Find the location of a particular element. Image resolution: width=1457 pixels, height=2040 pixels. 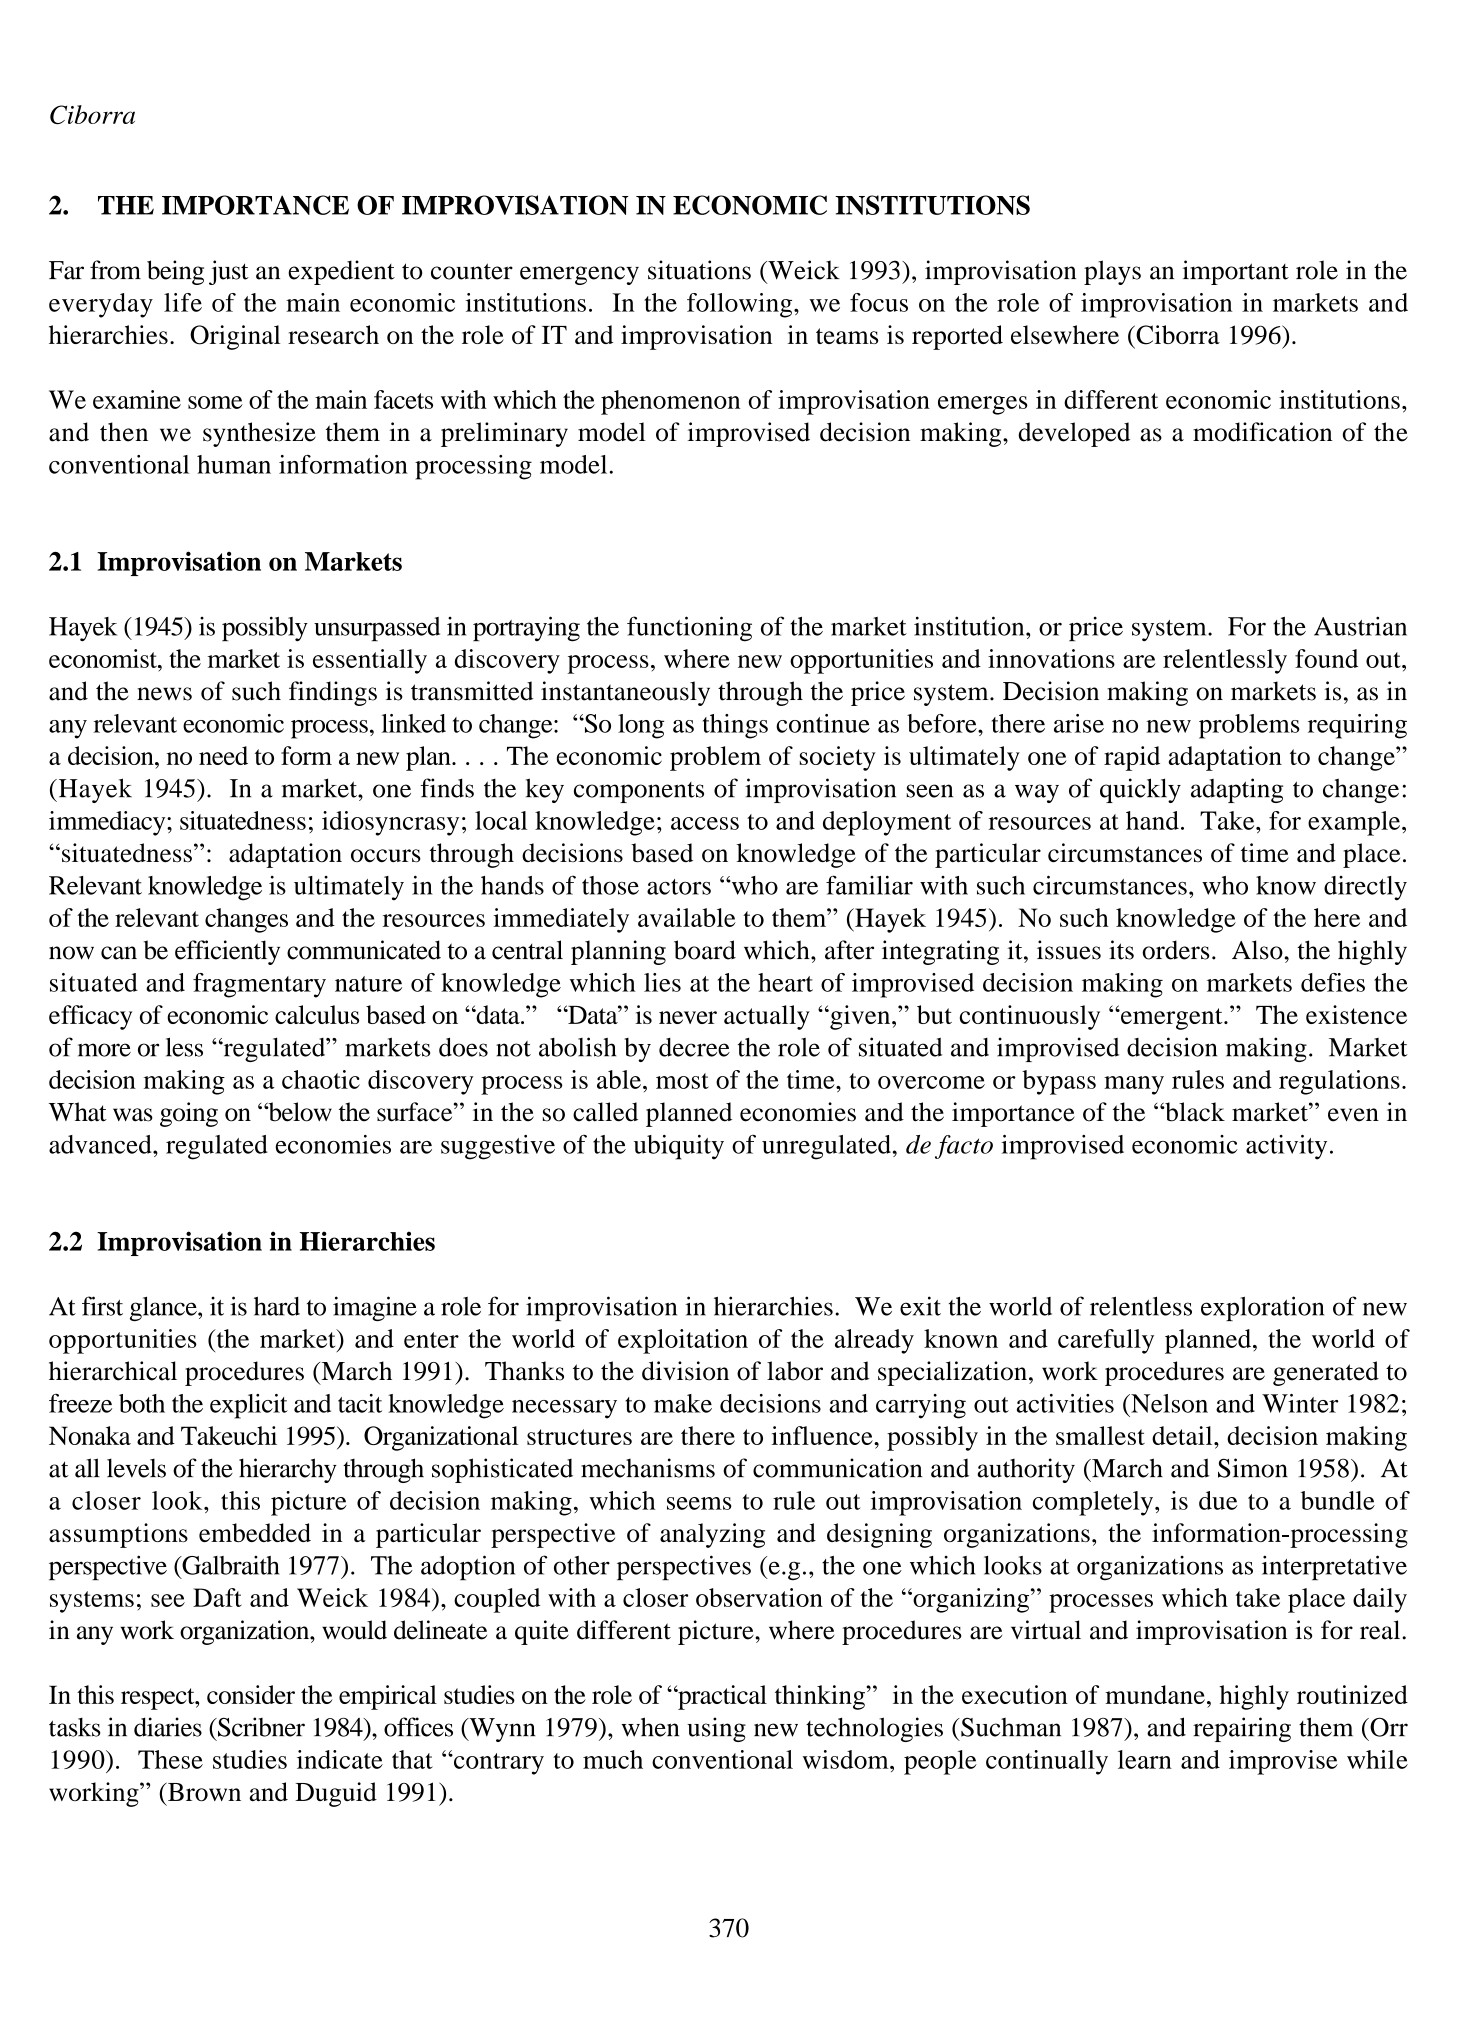

Original is located at coordinates (235, 337).
